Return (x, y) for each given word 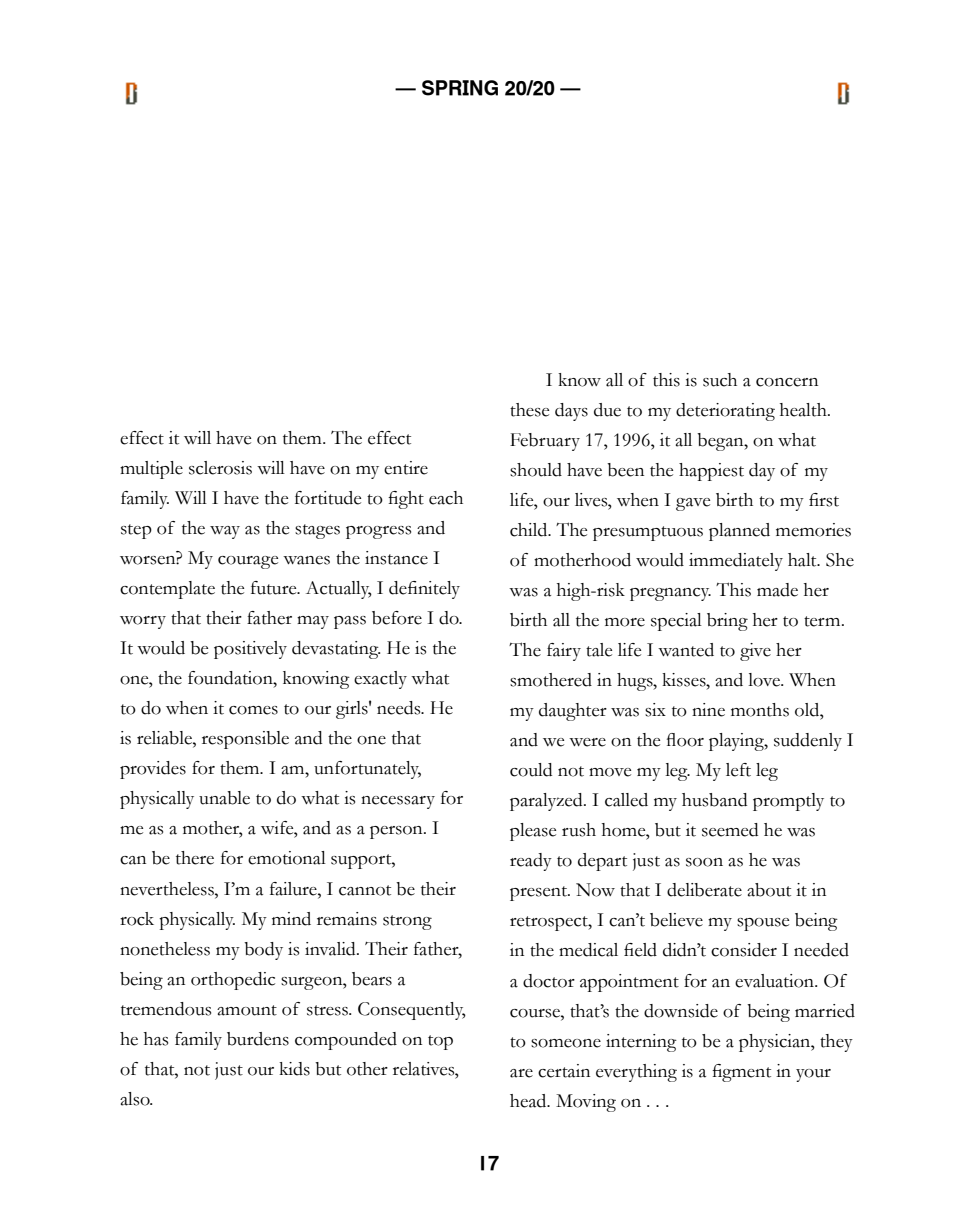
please (533, 832)
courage (248, 562)
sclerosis (220, 468)
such (720, 380)
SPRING (460, 88)
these (529, 410)
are (521, 1073)
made (777, 590)
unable (224, 798)
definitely (424, 590)
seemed (730, 830)
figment (741, 1073)
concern (787, 382)
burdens (258, 1039)
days (571, 412)
